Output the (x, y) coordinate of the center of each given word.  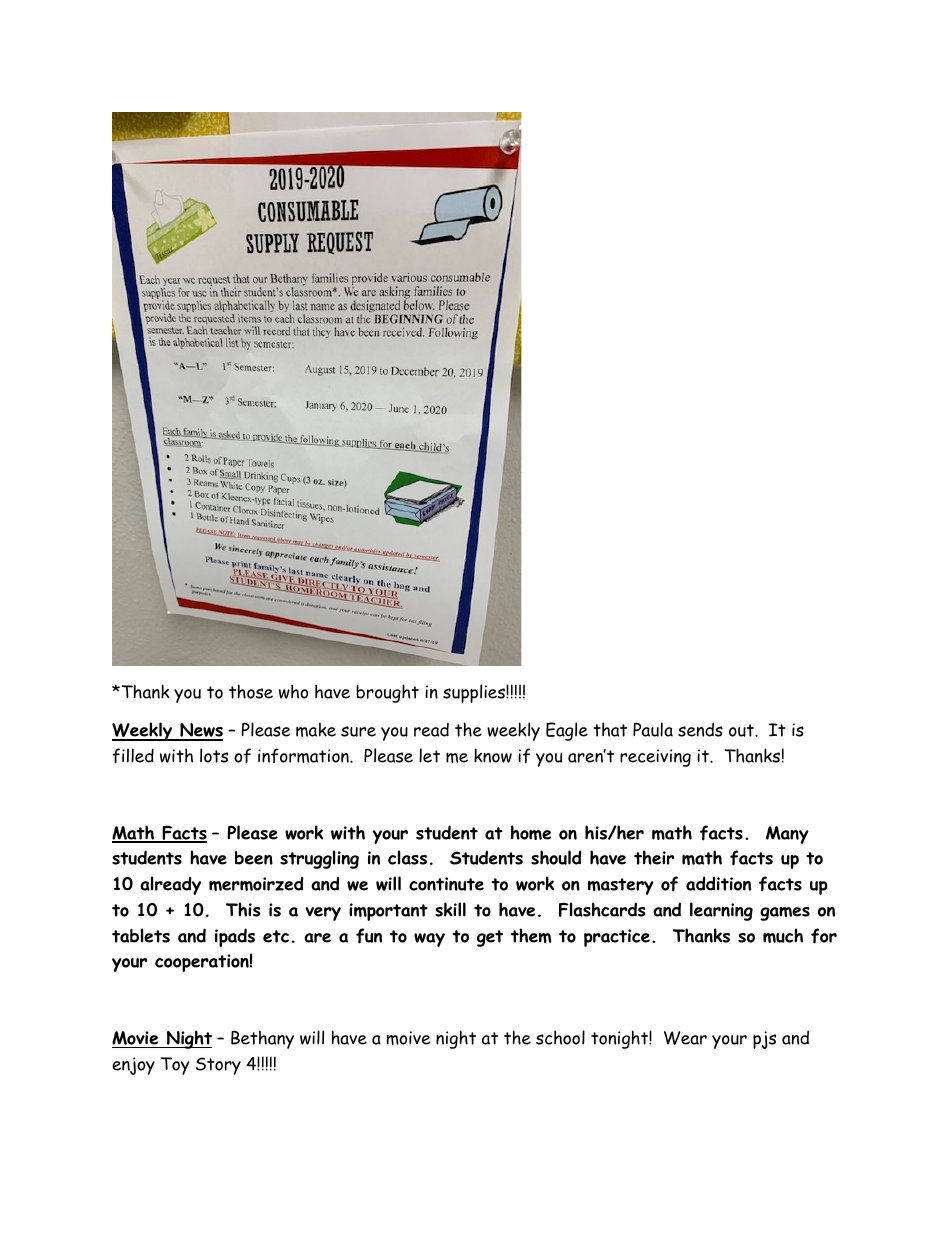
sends (700, 729)
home (531, 832)
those (251, 691)
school (560, 1037)
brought (387, 693)
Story (218, 1066)
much (783, 935)
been (254, 858)
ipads (235, 937)
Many (787, 835)
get (490, 938)
